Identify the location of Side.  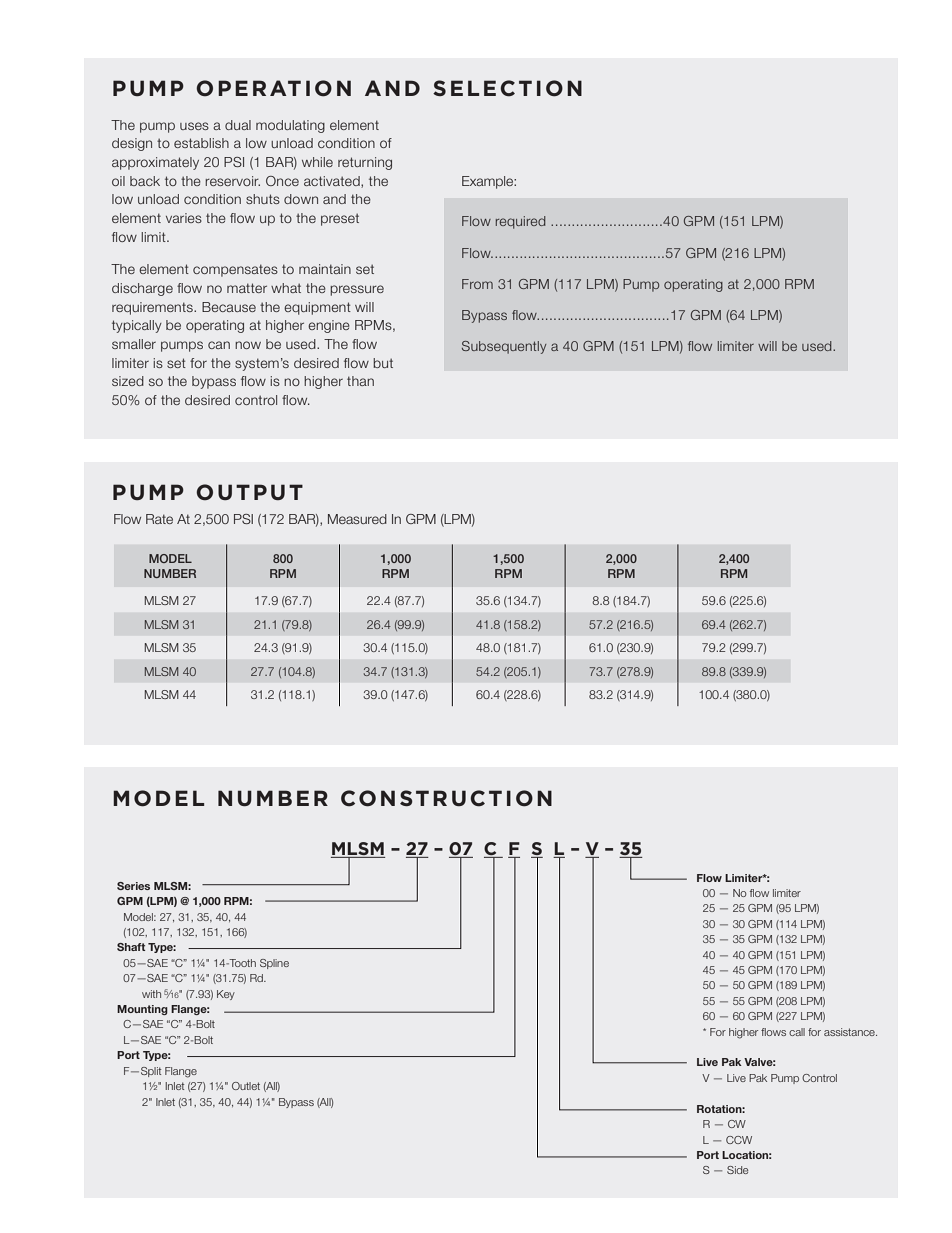
(737, 1170).
